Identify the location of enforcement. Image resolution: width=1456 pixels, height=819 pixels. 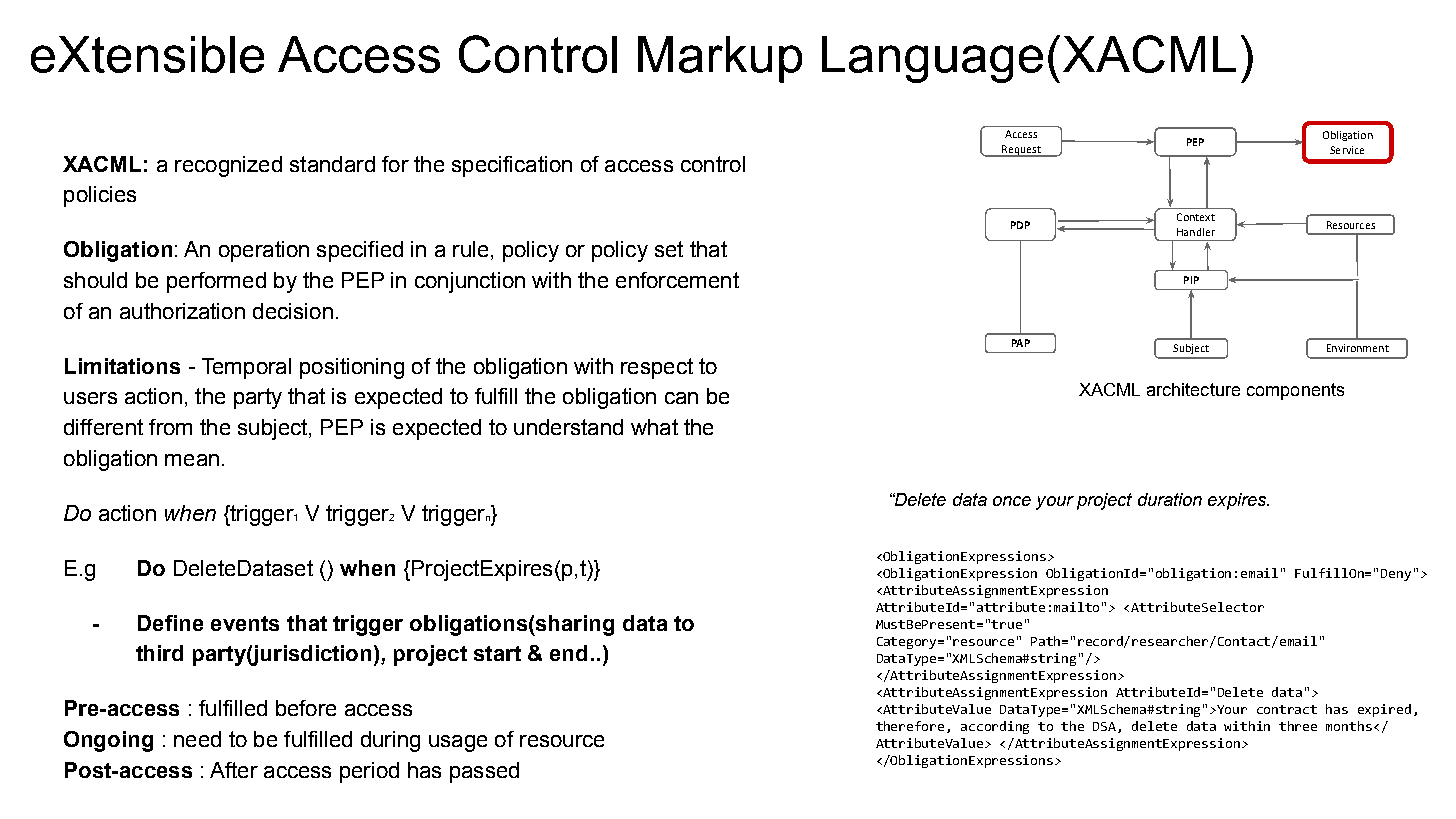
(677, 280).
